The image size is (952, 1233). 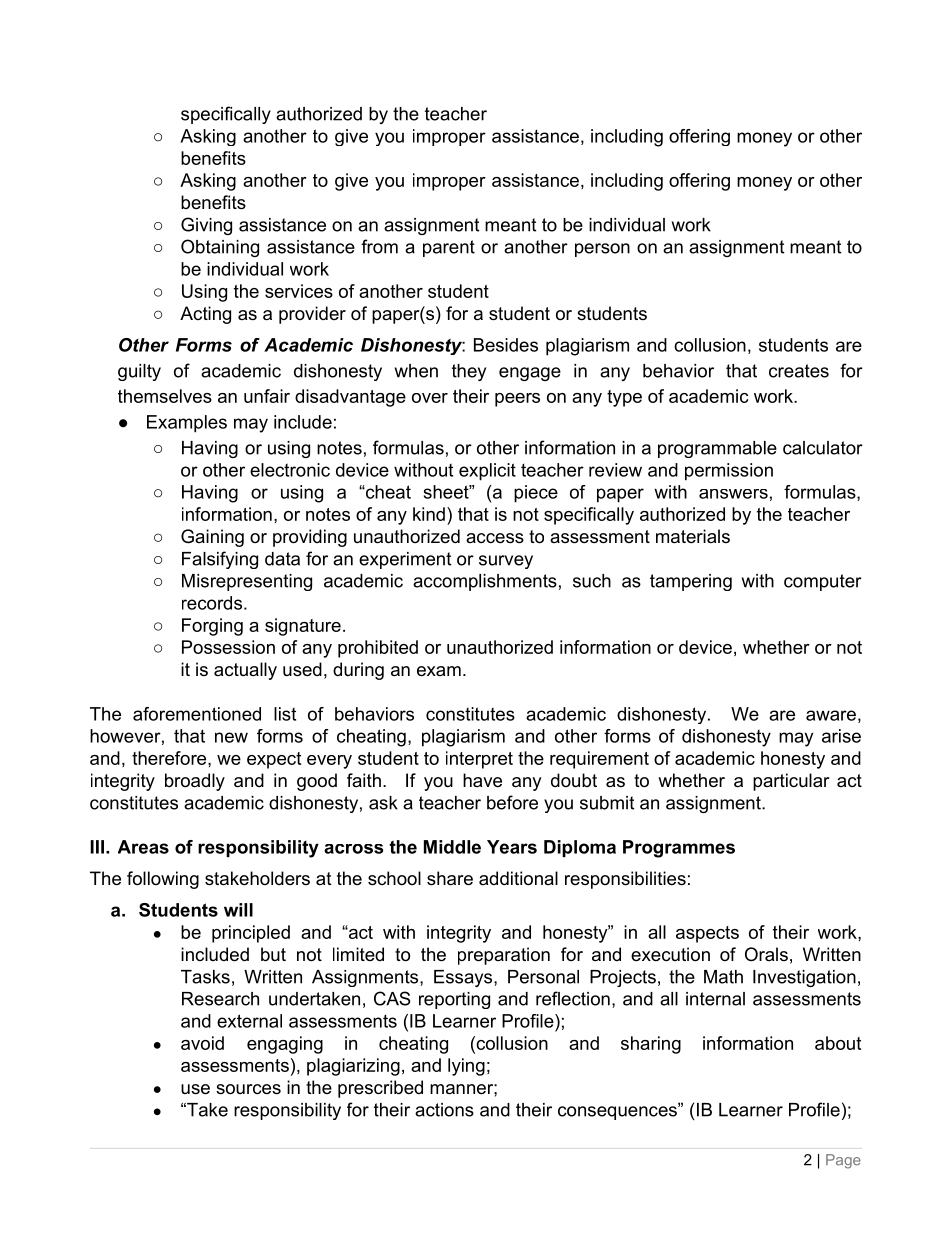 I want to click on Page, so click(x=843, y=1161).
